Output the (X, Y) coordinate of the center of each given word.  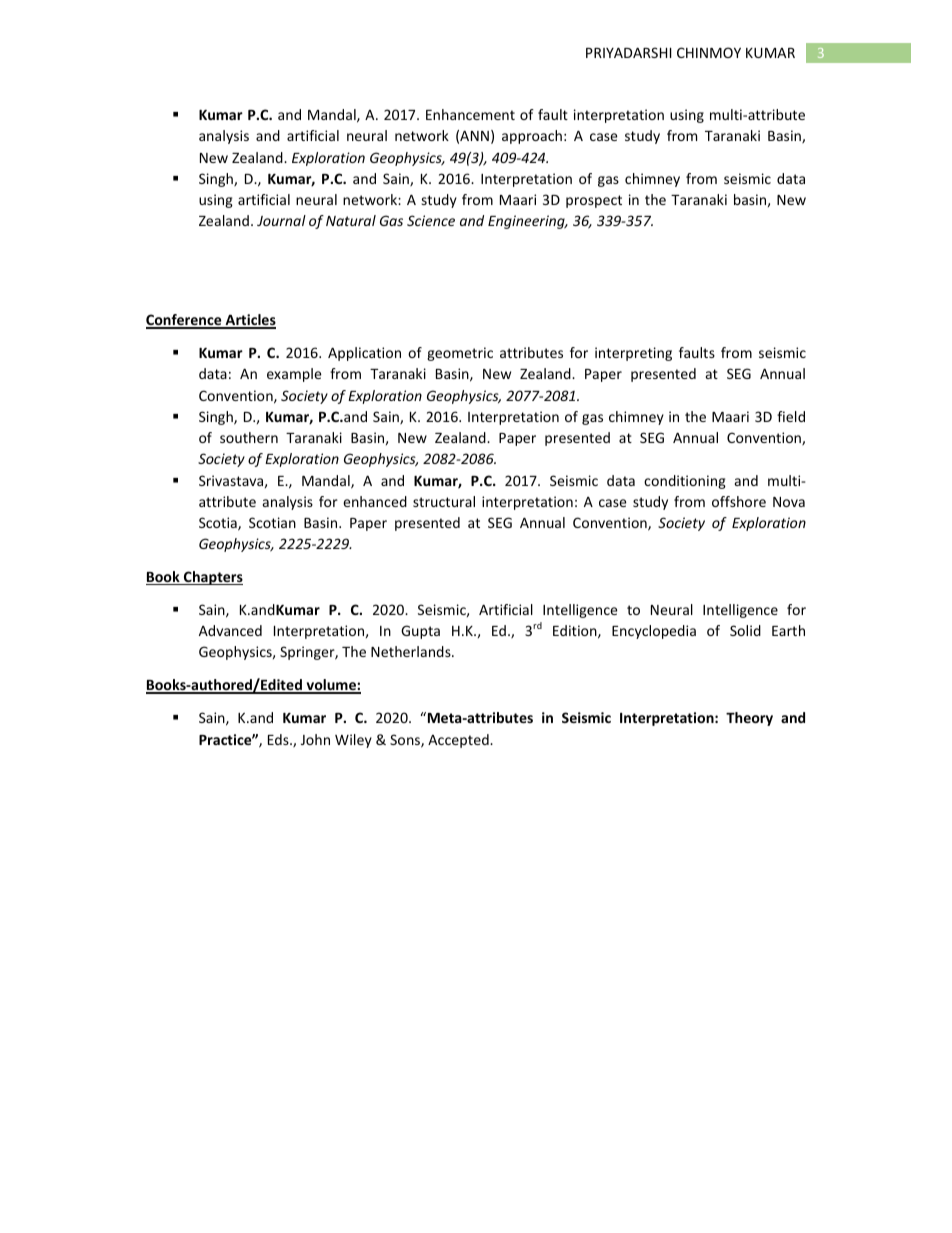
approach (532, 137)
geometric (460, 354)
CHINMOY (709, 52)
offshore (739, 501)
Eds (279, 739)
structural (444, 501)
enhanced (375, 501)
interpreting (633, 354)
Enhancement (470, 114)
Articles (249, 321)
